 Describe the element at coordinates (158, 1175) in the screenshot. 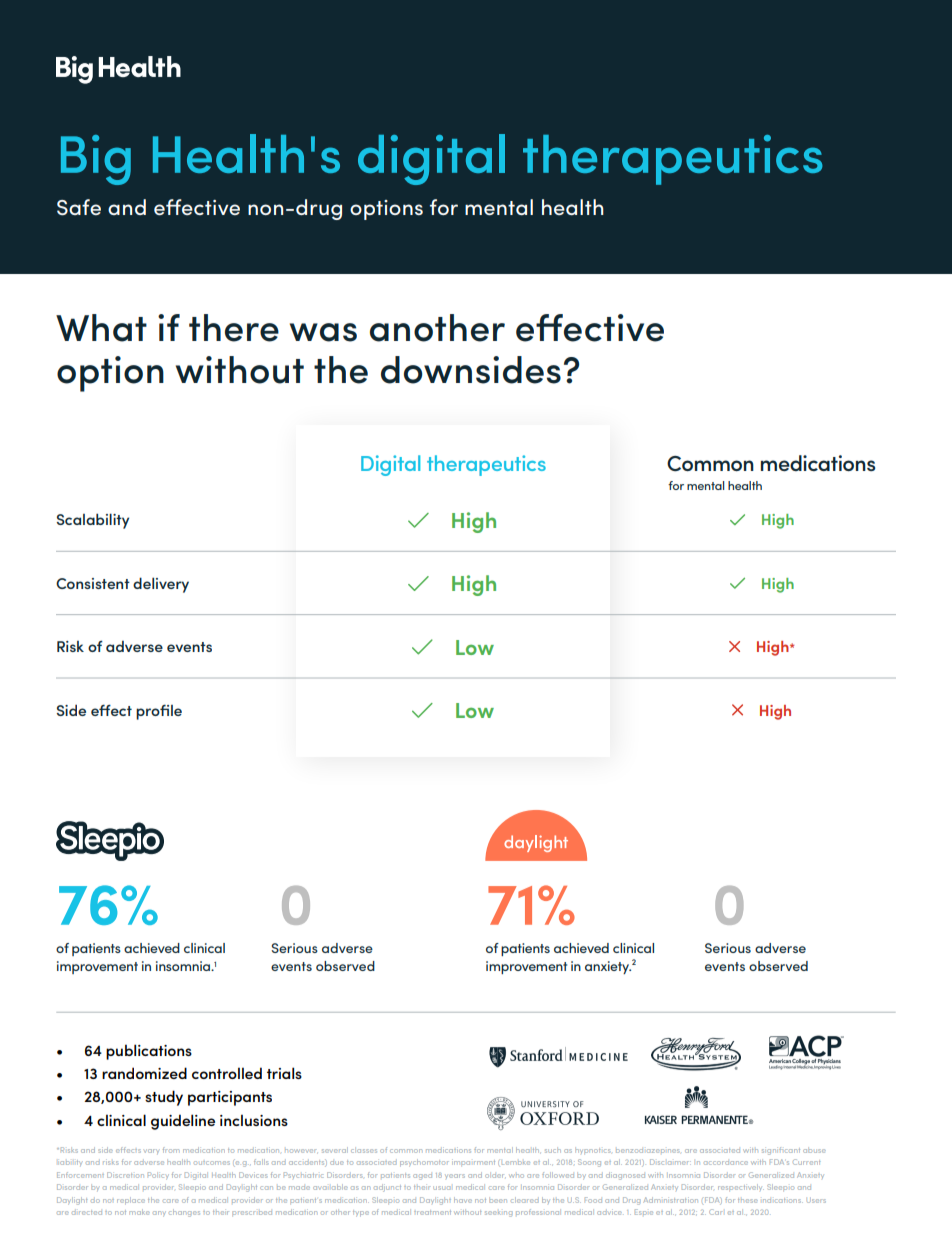

I see `Policy` at that location.
